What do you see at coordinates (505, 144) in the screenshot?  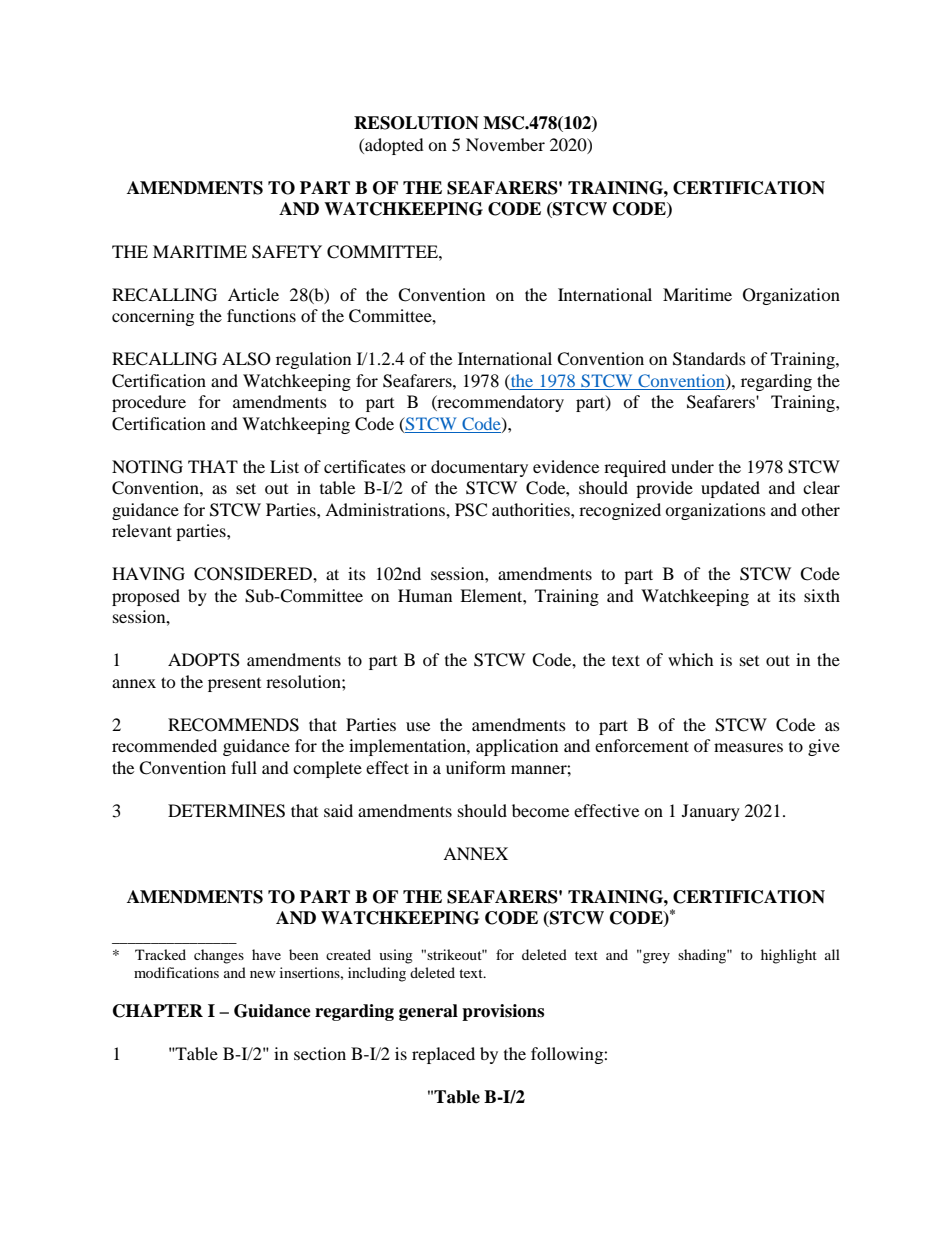 I see `November` at bounding box center [505, 144].
